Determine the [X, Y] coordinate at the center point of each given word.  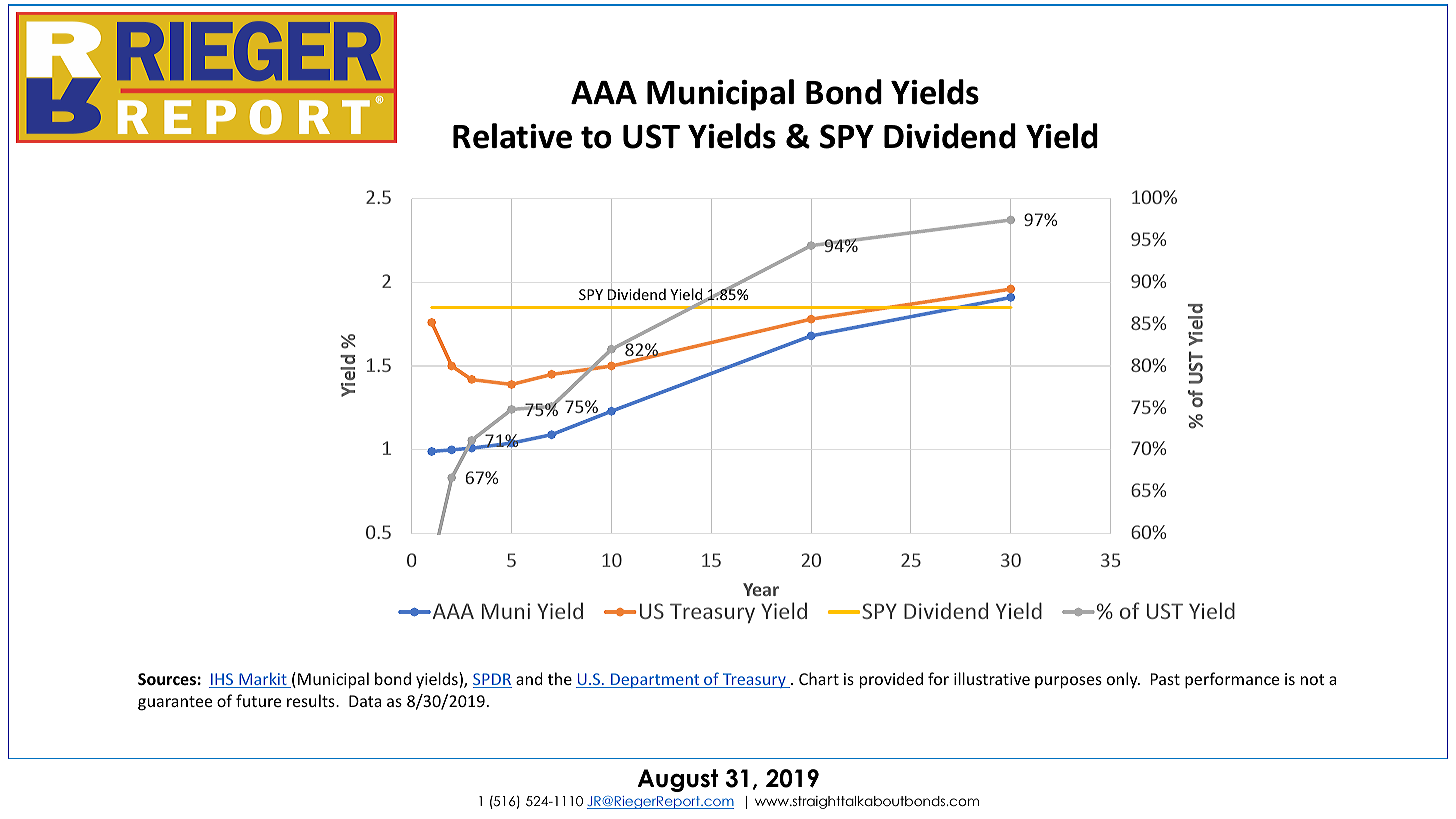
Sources [167, 679]
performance [1232, 680]
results [312, 700]
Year [761, 589]
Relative [512, 136]
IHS [222, 680]
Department [655, 680]
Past [1165, 679]
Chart [819, 678]
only [1123, 680]
